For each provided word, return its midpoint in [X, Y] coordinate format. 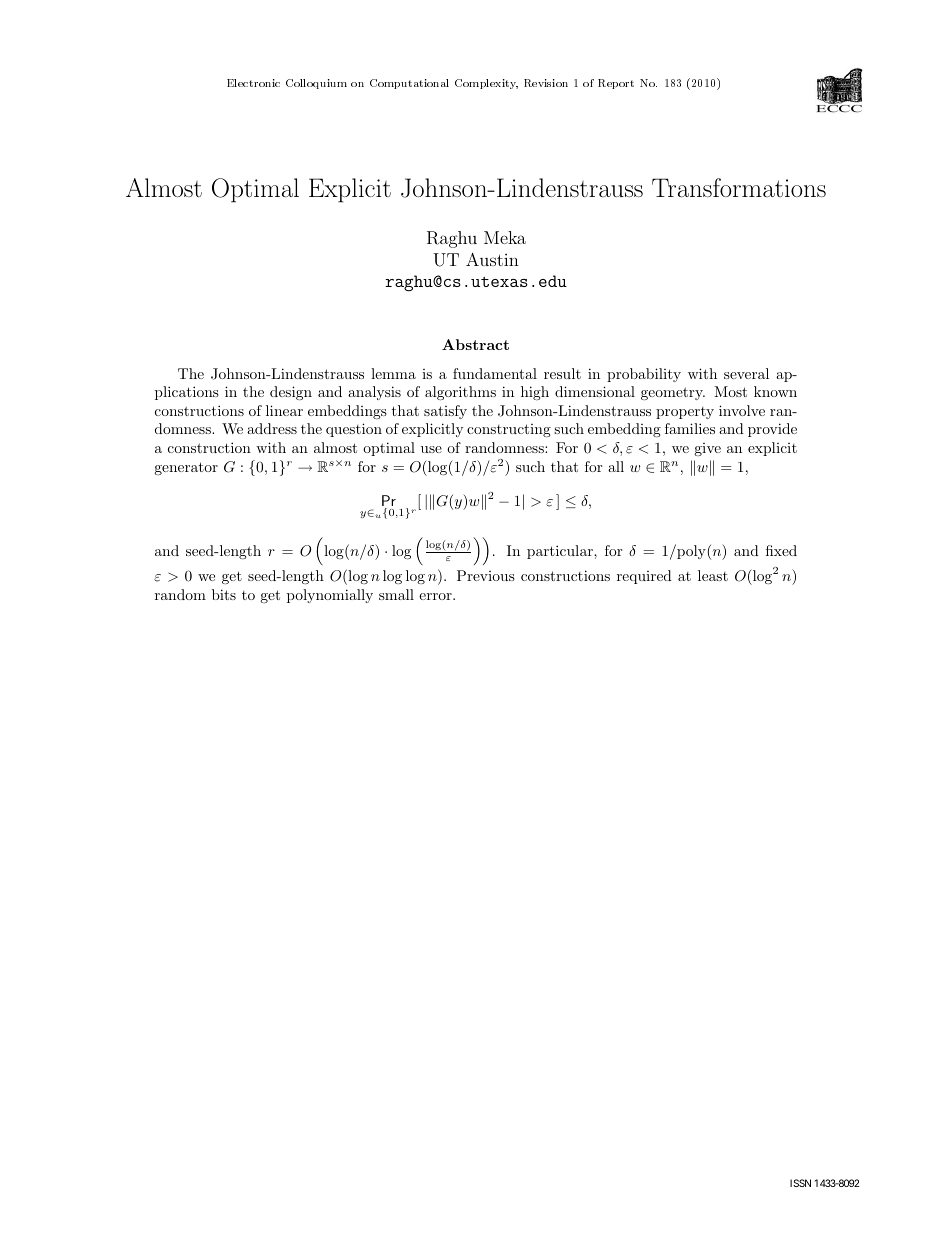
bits [224, 594]
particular [561, 552]
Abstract [475, 344]
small [396, 594]
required [644, 577]
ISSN [800, 1183]
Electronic [253, 83]
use [431, 449]
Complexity [486, 84]
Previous [486, 575]
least [713, 575]
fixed [781, 550]
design [291, 393]
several [746, 373]
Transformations [739, 187]
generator [186, 468]
